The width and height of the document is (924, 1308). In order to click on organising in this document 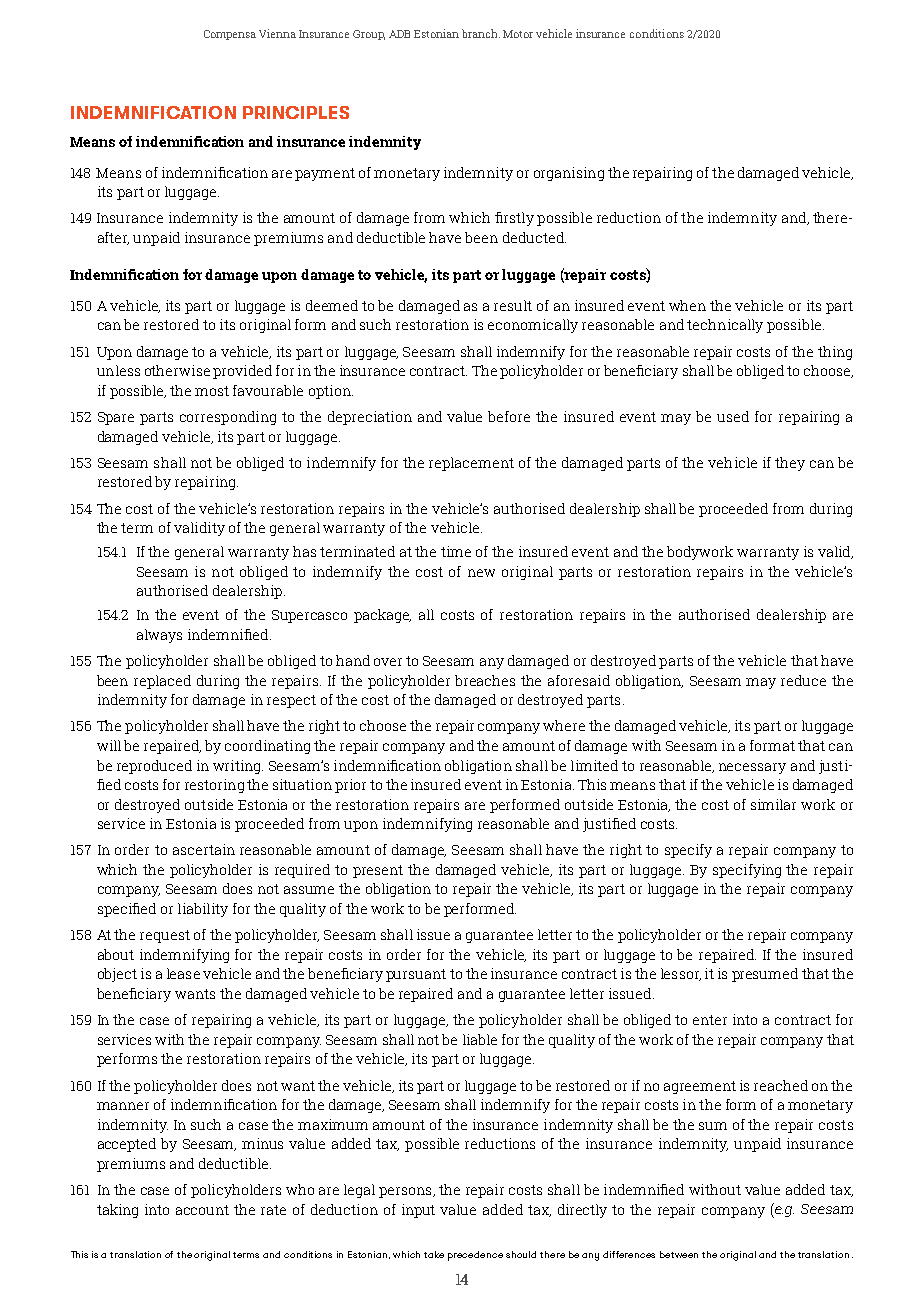, I will do `click(569, 174)`.
